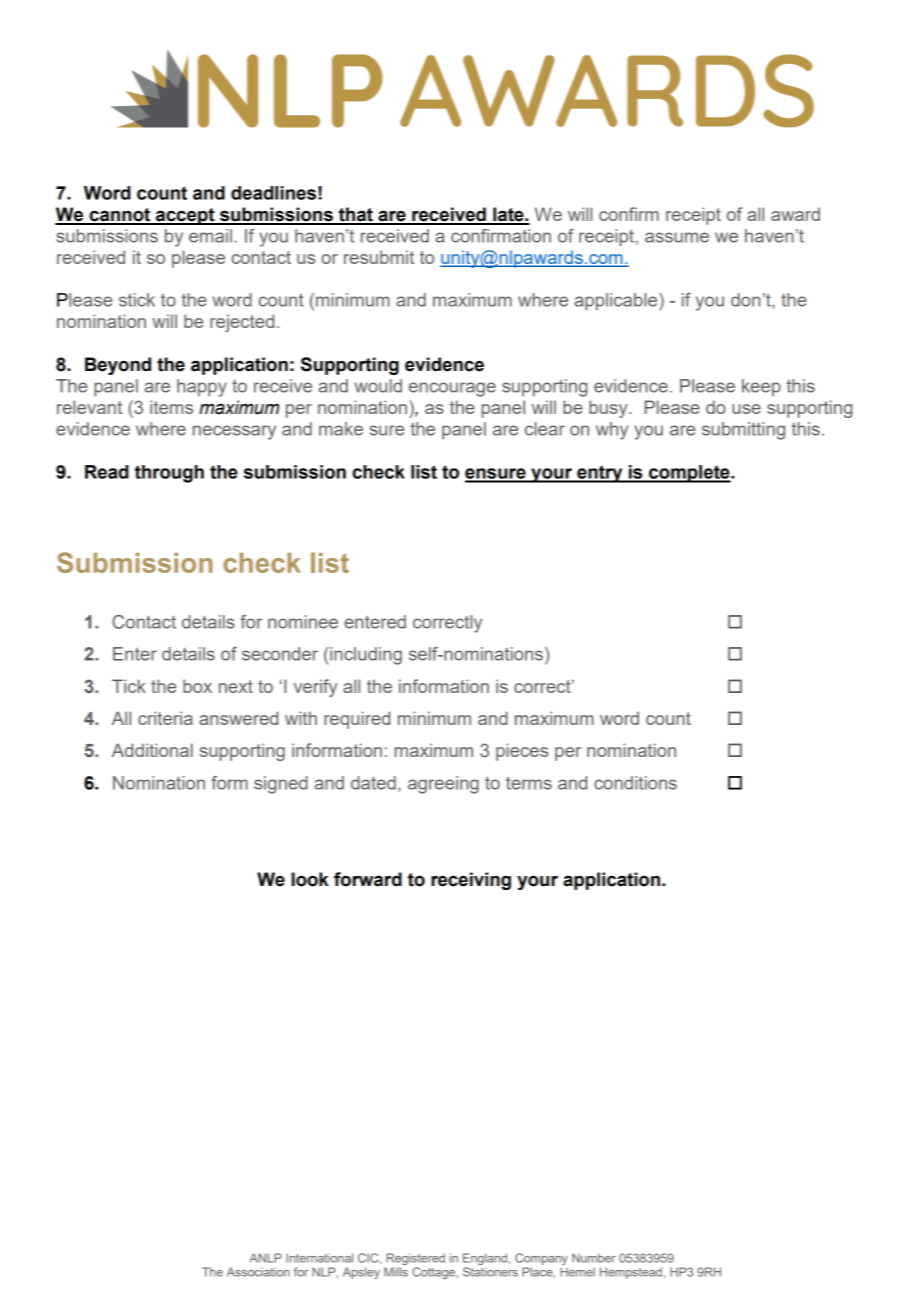 The width and height of the document is (924, 1309). Describe the element at coordinates (258, 1272) in the document. I see `Association` at that location.
